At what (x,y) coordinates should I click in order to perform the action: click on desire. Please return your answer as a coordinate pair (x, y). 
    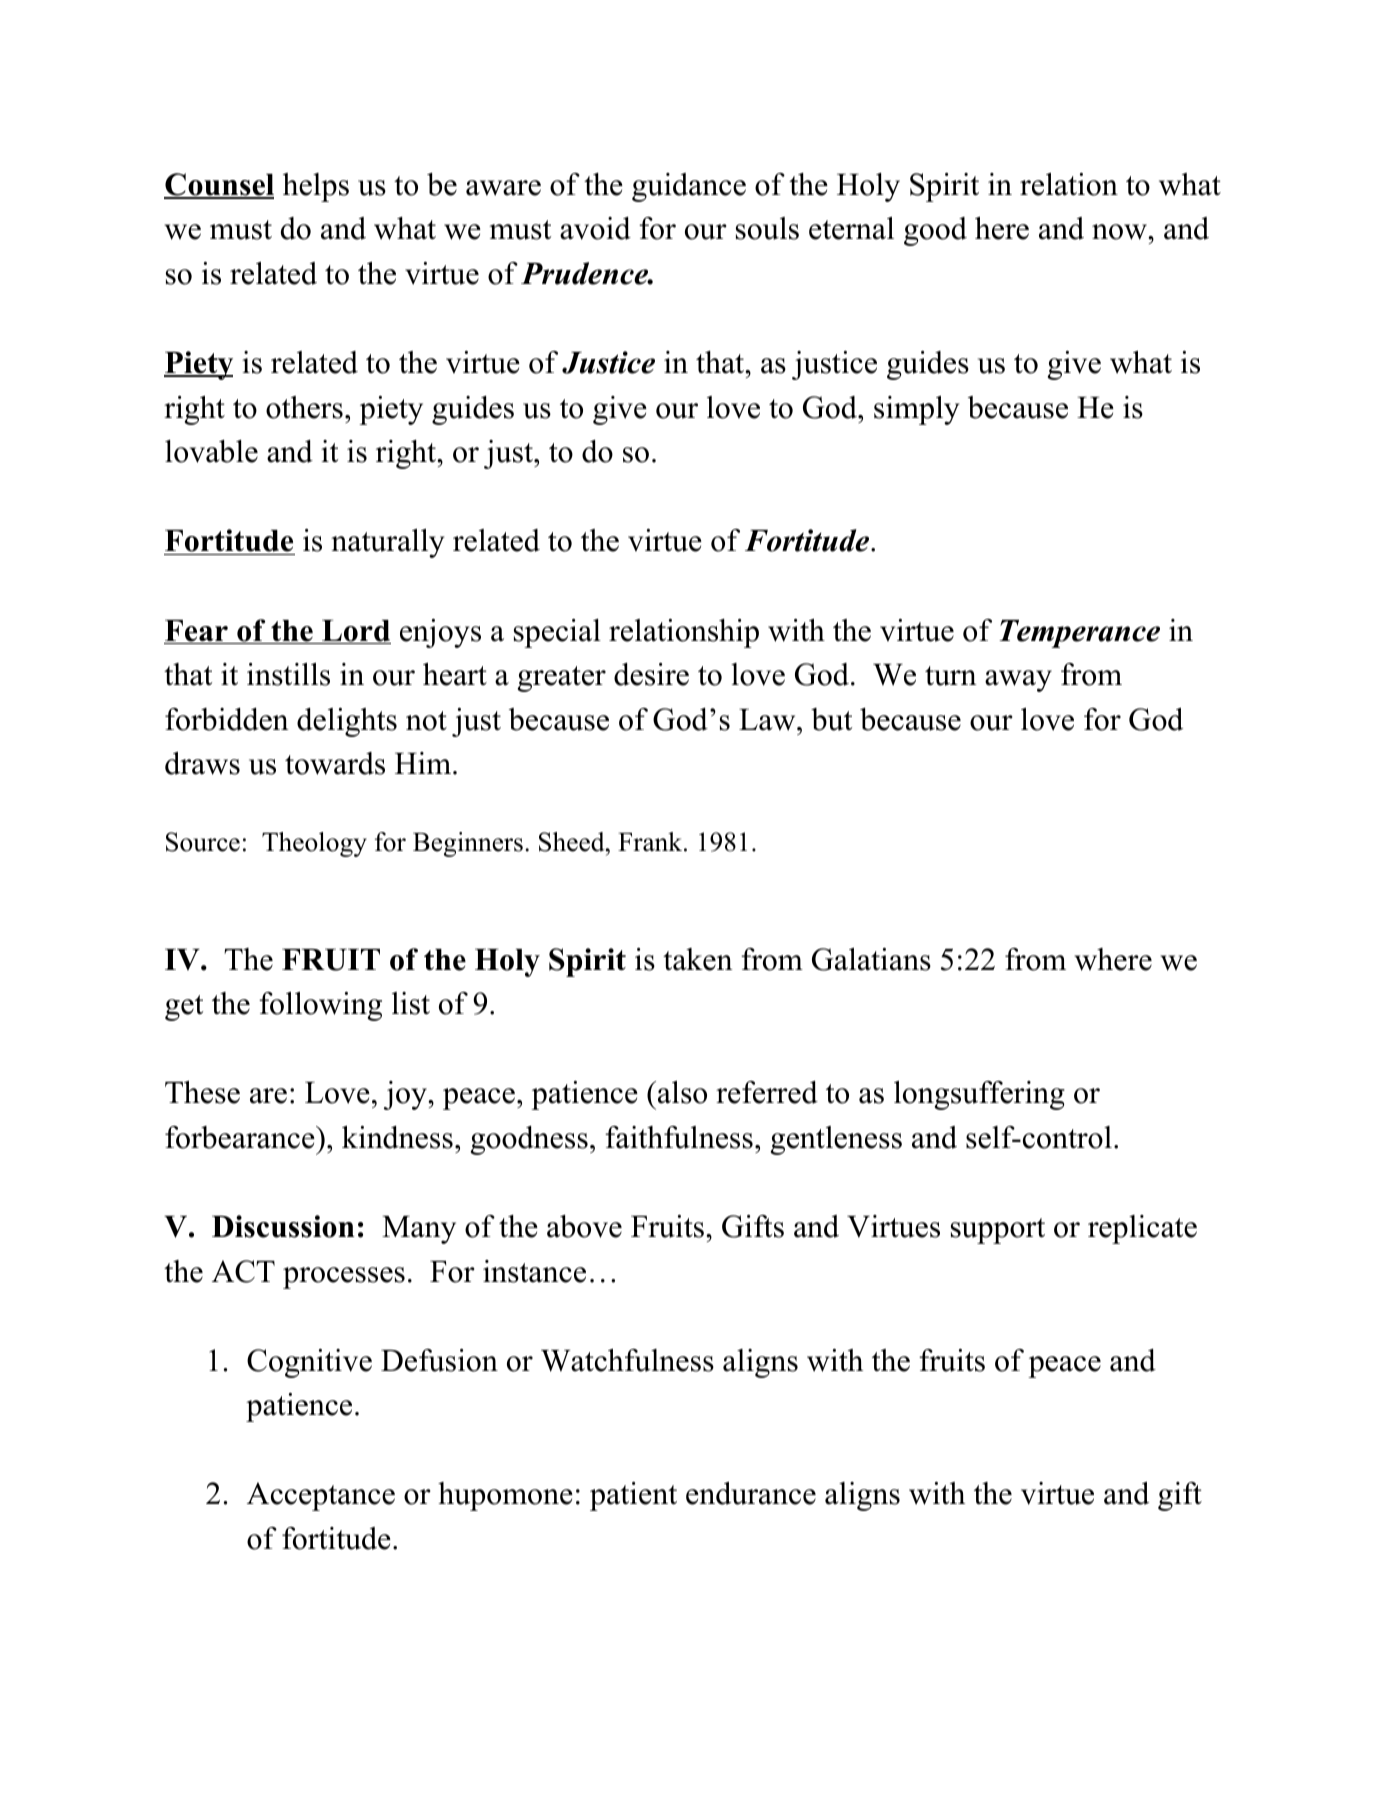
    Looking at the image, I should click on (651, 674).
